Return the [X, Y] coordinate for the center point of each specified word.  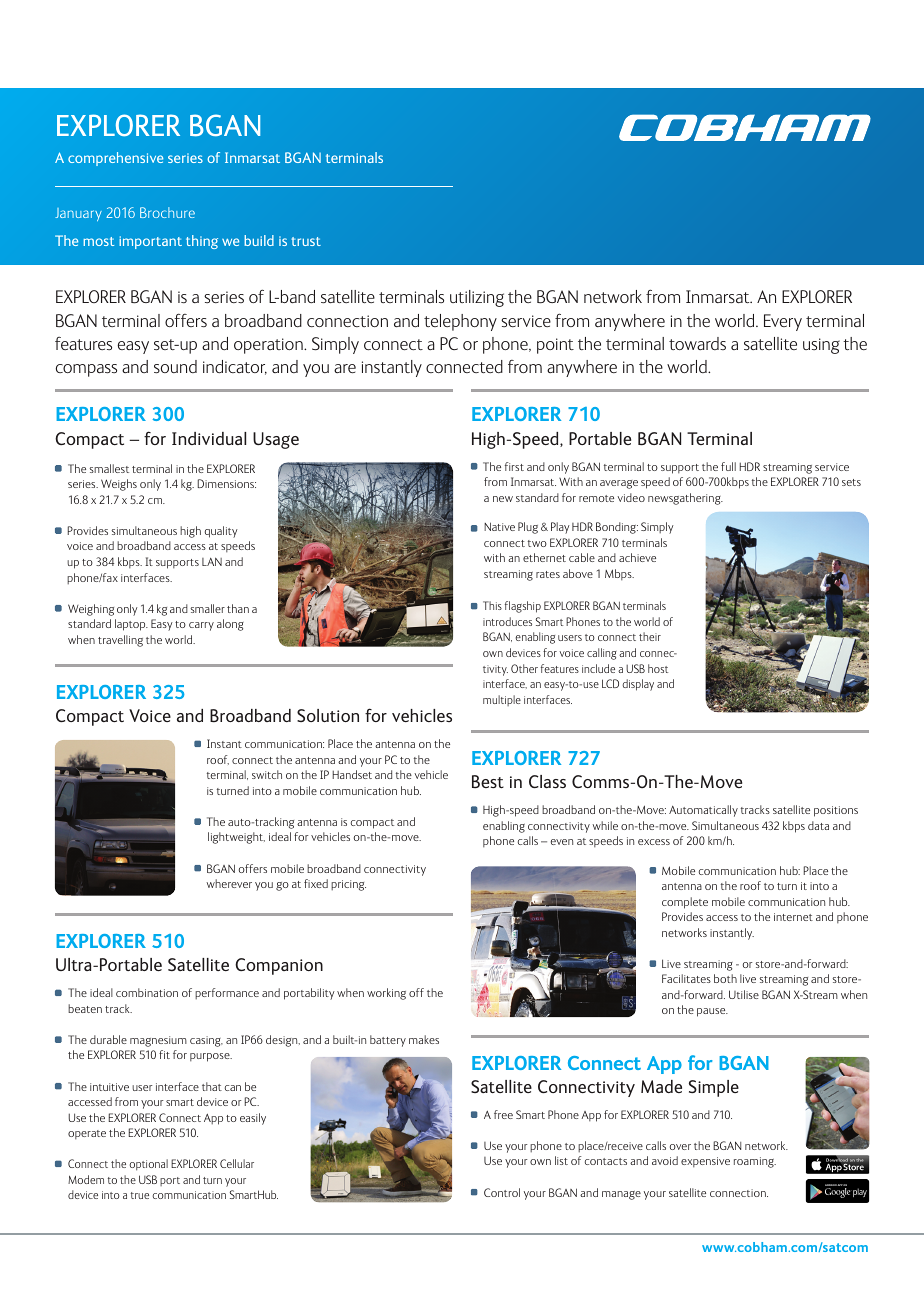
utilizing [477, 298]
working [386, 994]
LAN [212, 561]
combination [147, 992]
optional [148, 1165]
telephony [460, 322]
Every [783, 322]
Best [488, 781]
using [821, 346]
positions [836, 811]
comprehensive [115, 159]
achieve [637, 557]
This [492, 605]
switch [267, 774]
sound [175, 367]
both [725, 978]
